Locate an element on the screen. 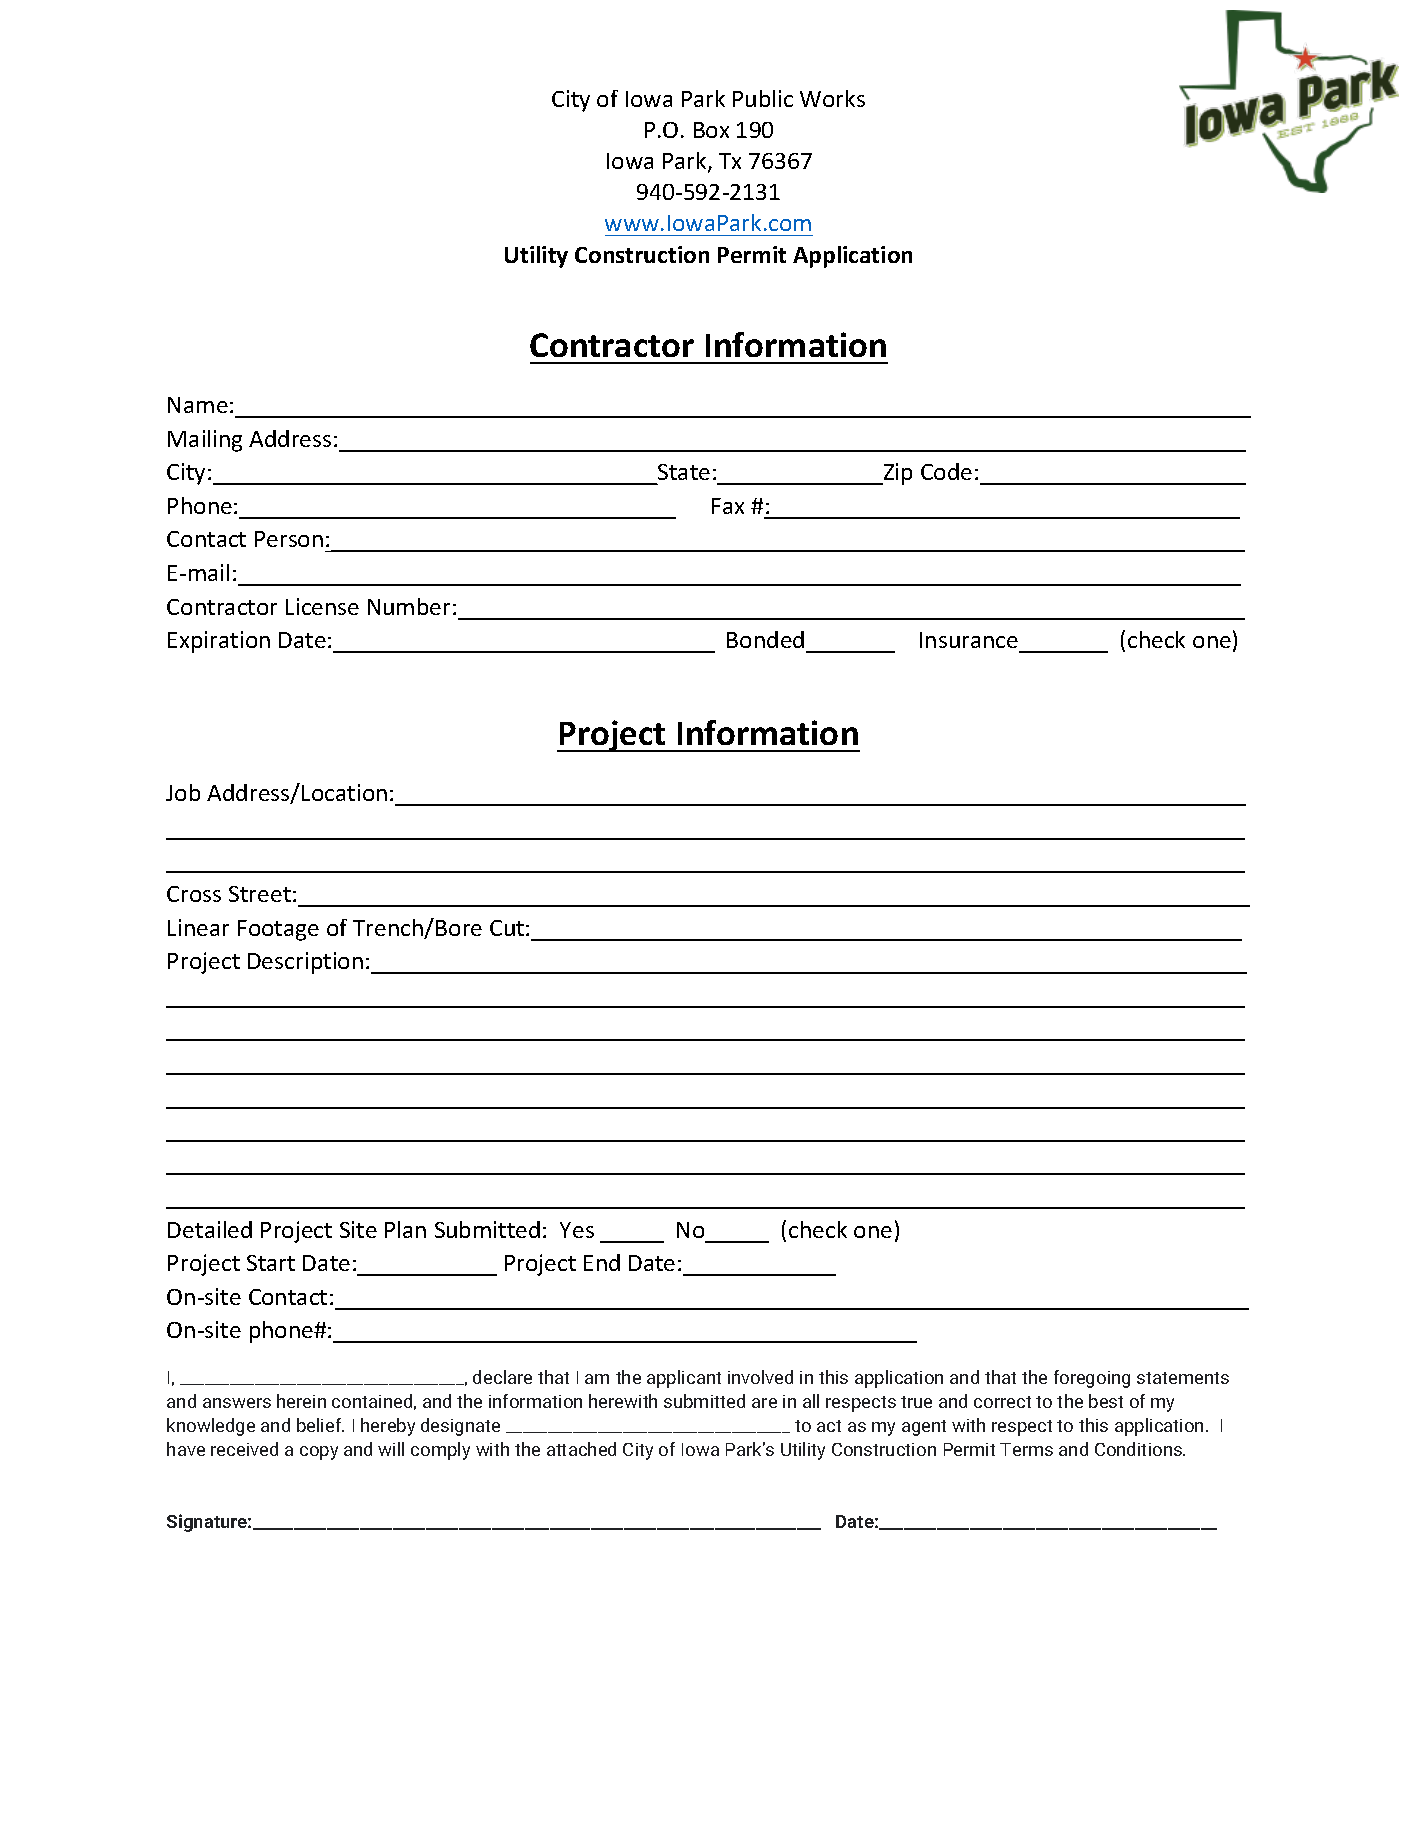 This screenshot has height=1835, width=1418. foregoing is located at coordinates (1092, 1379).
